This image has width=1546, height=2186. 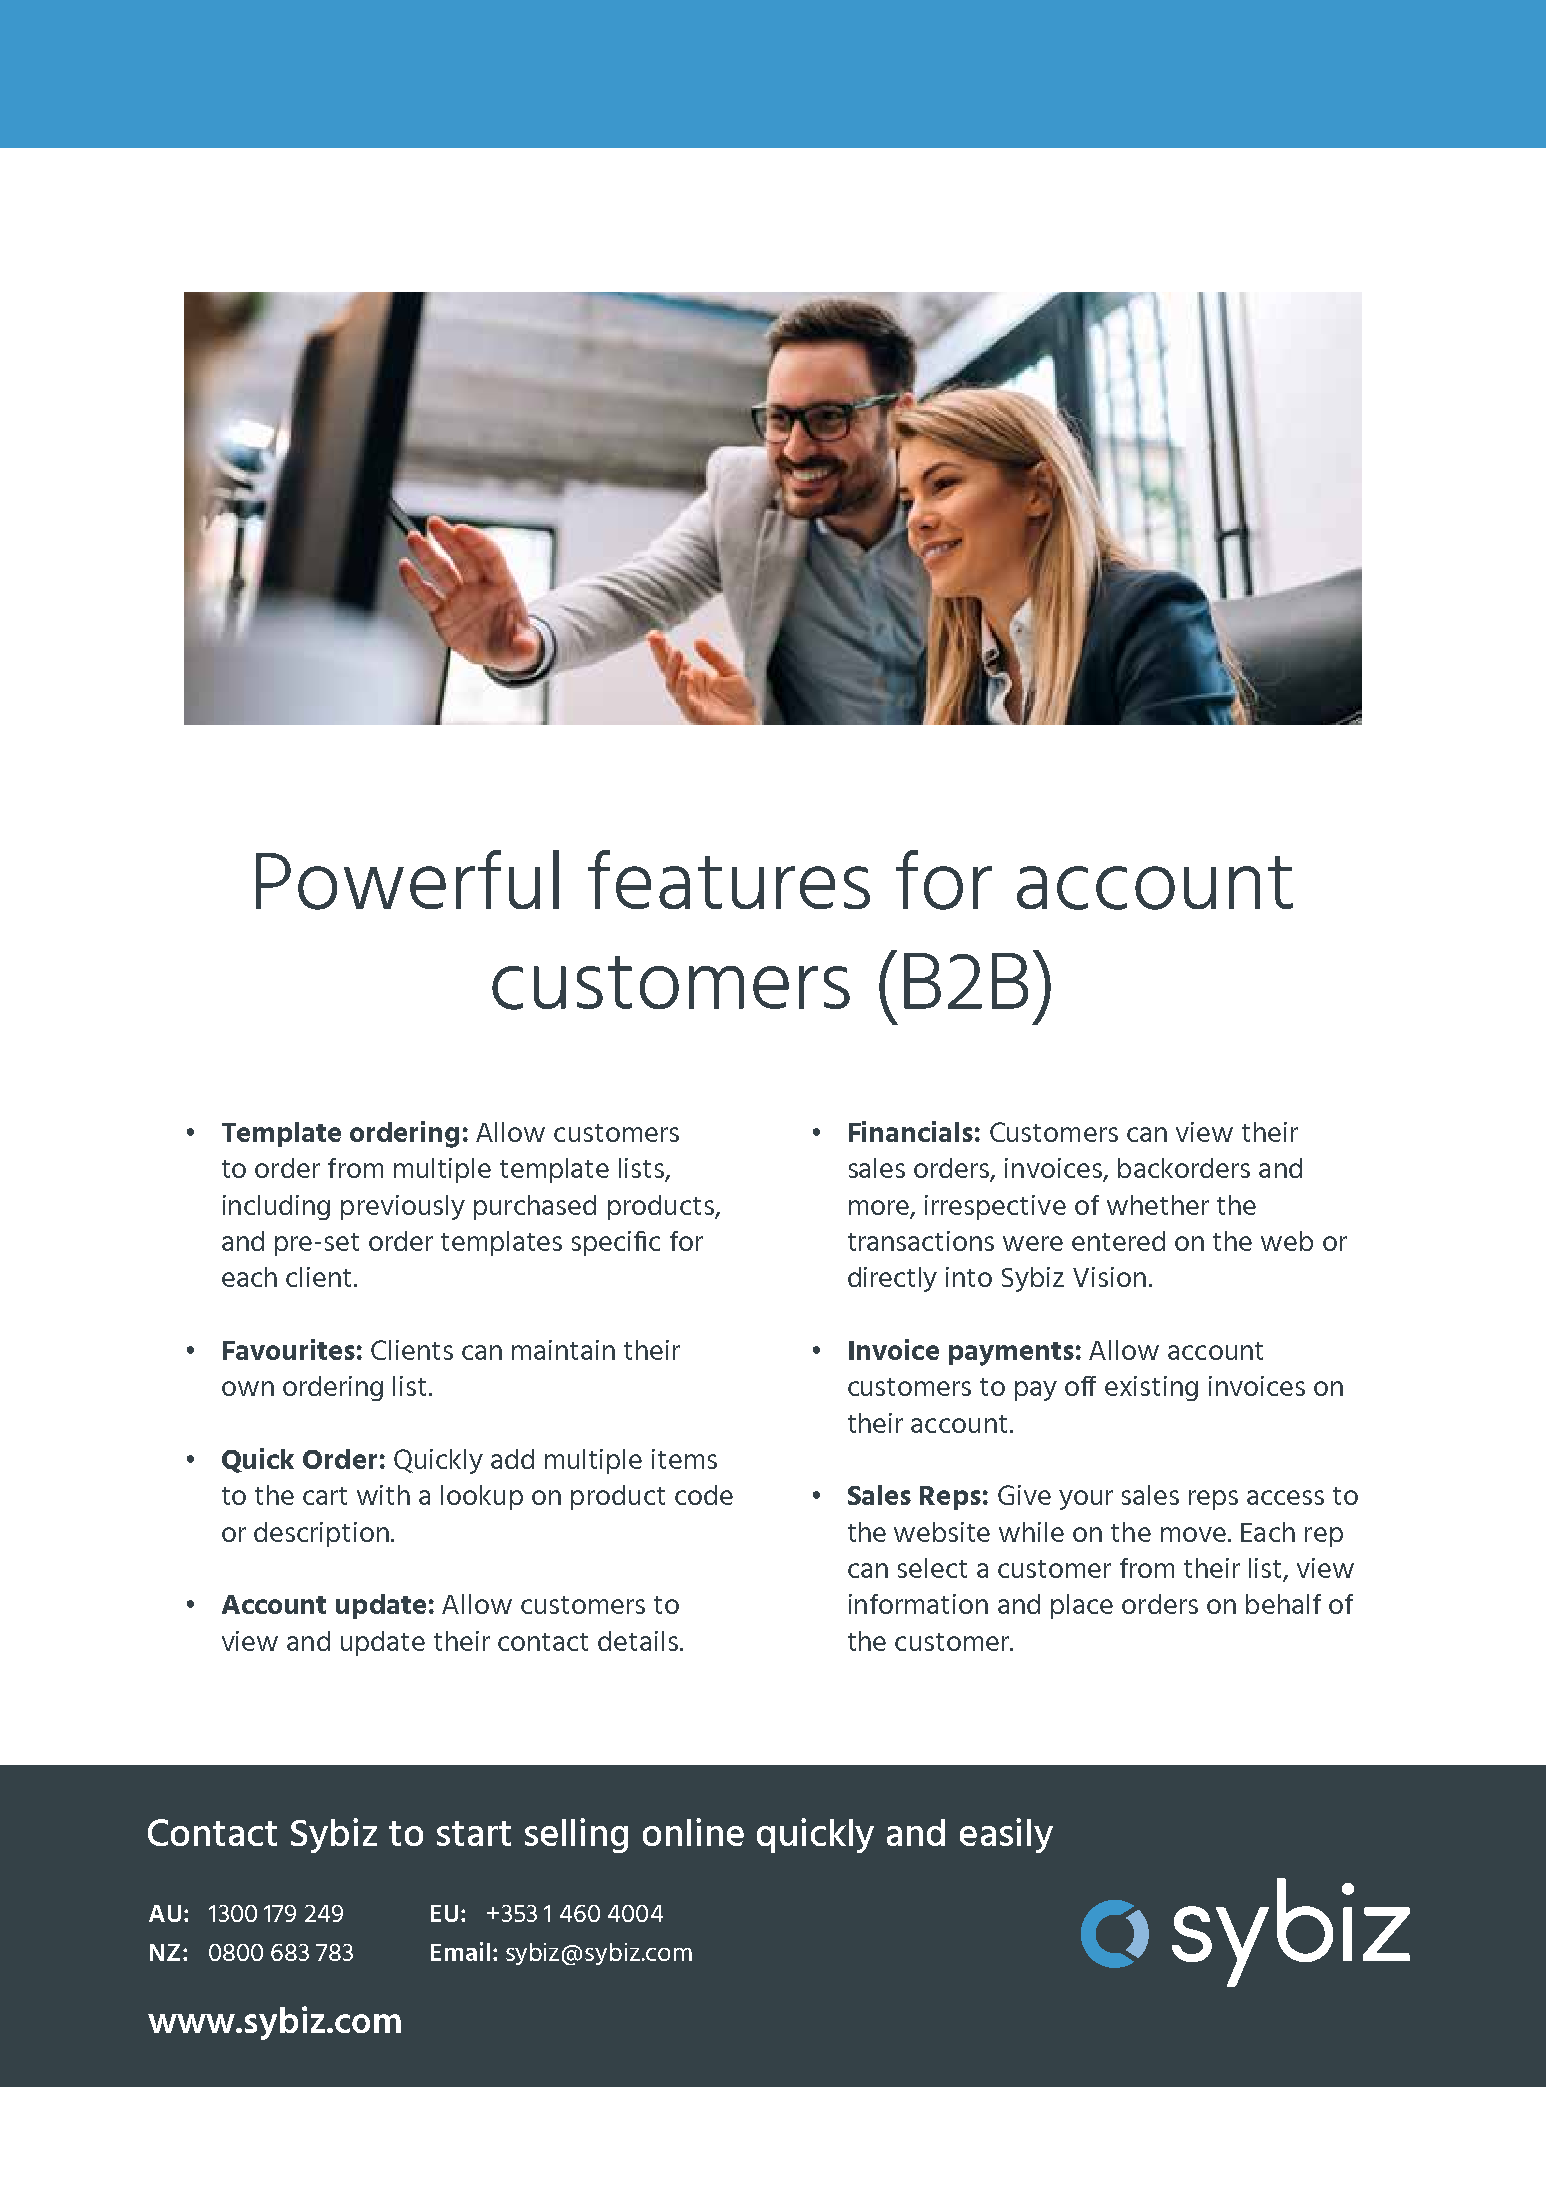 I want to click on Powerful, so click(x=407, y=880).
